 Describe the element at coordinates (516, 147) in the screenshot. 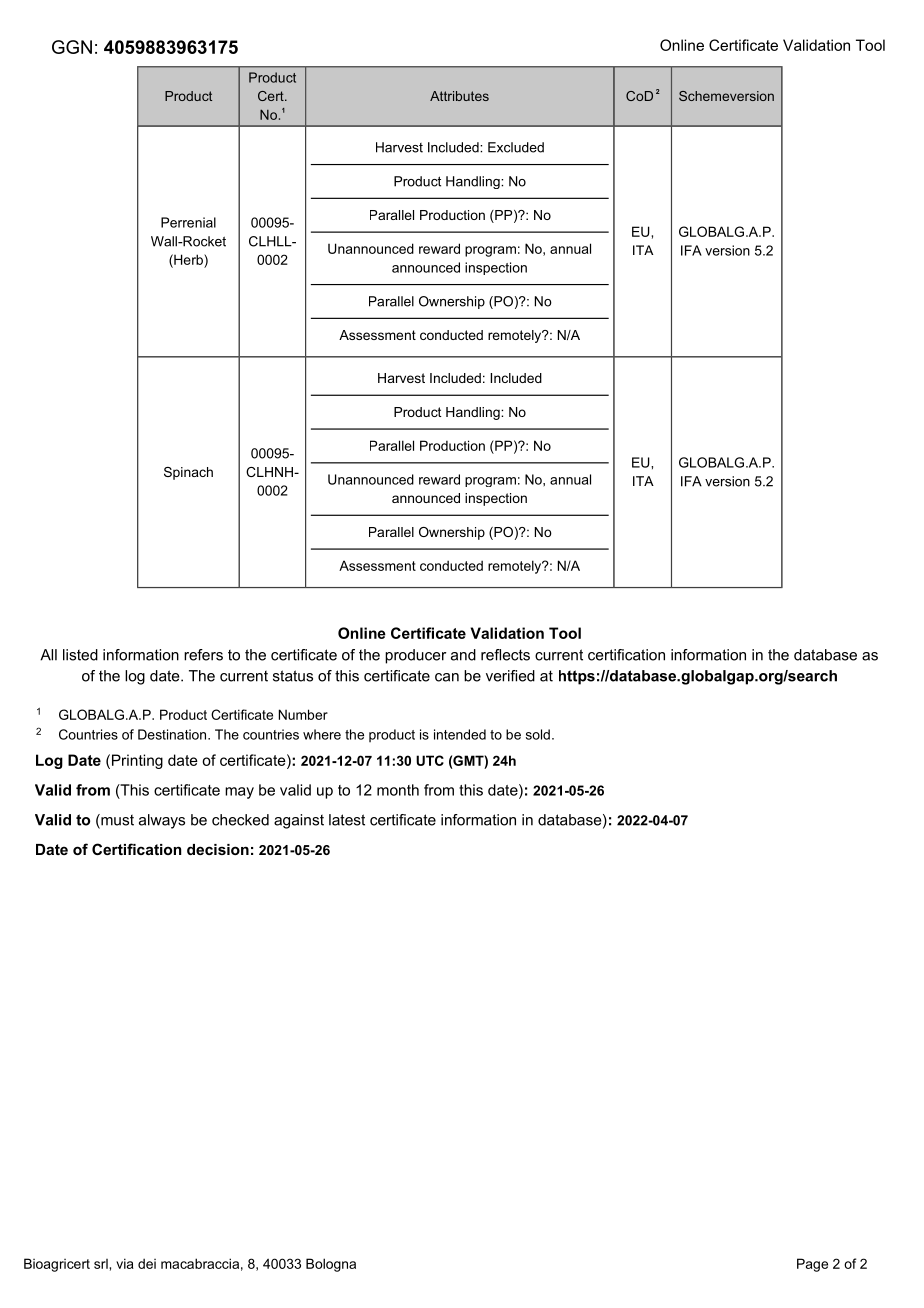

I see `Excluded` at that location.
